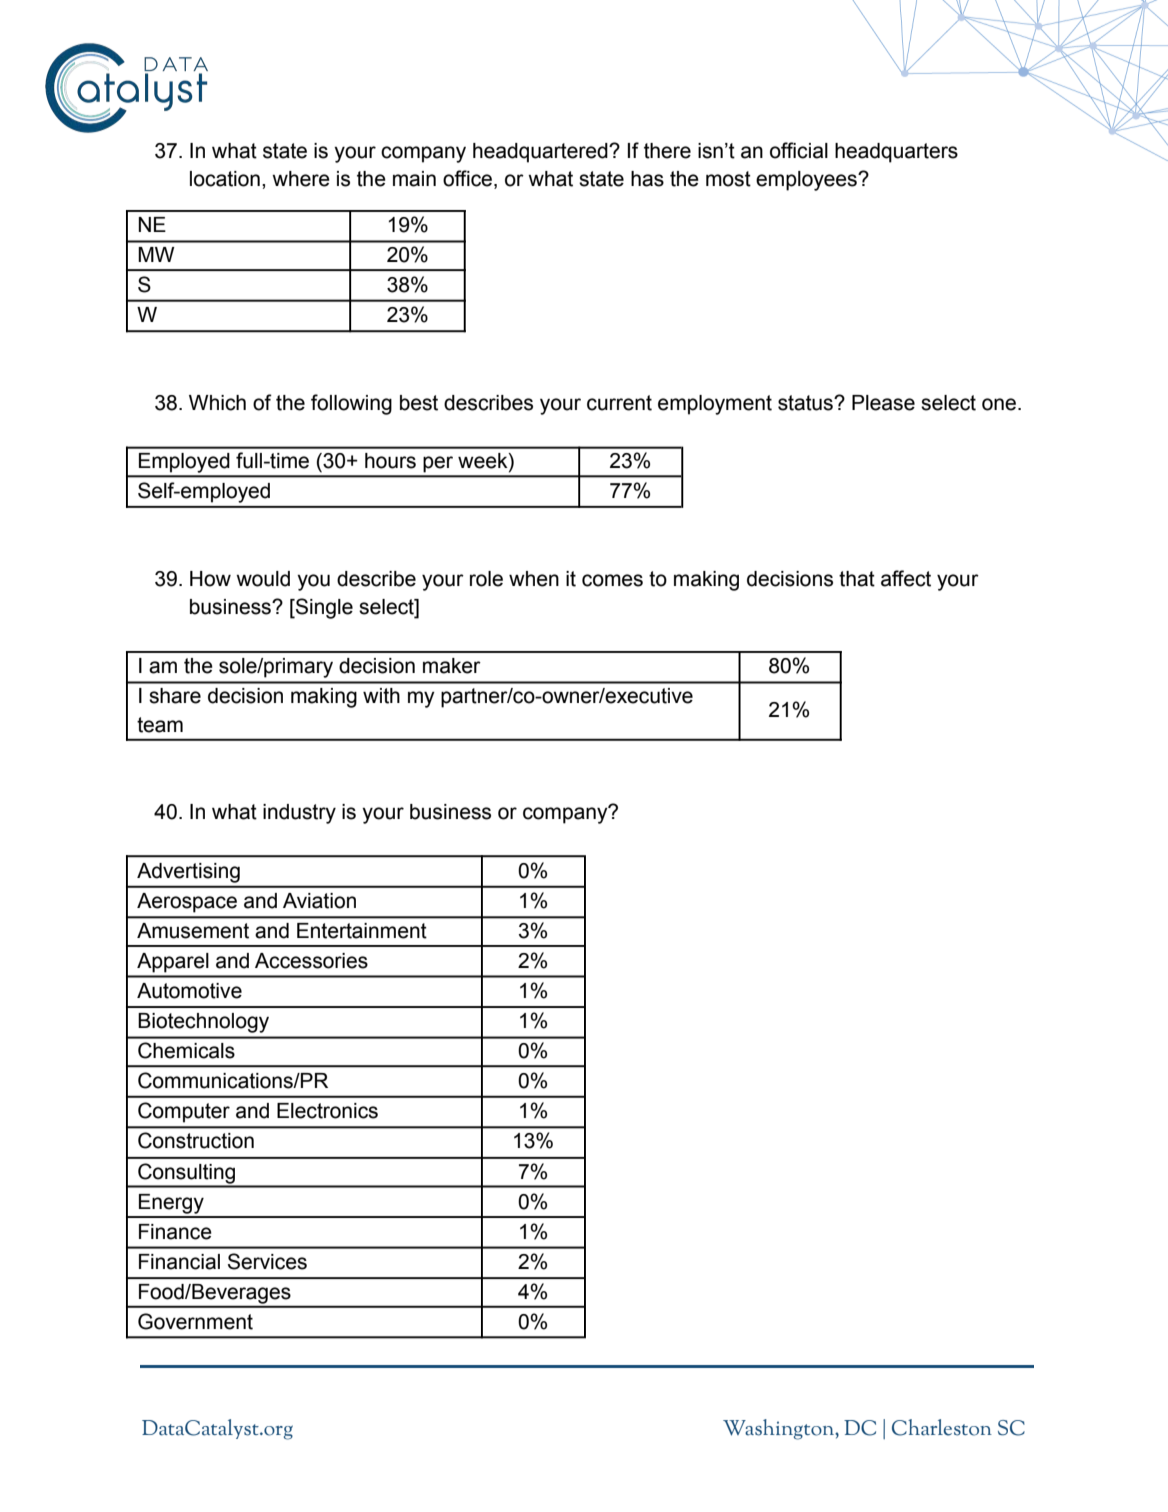  I want to click on affect, so click(906, 578).
